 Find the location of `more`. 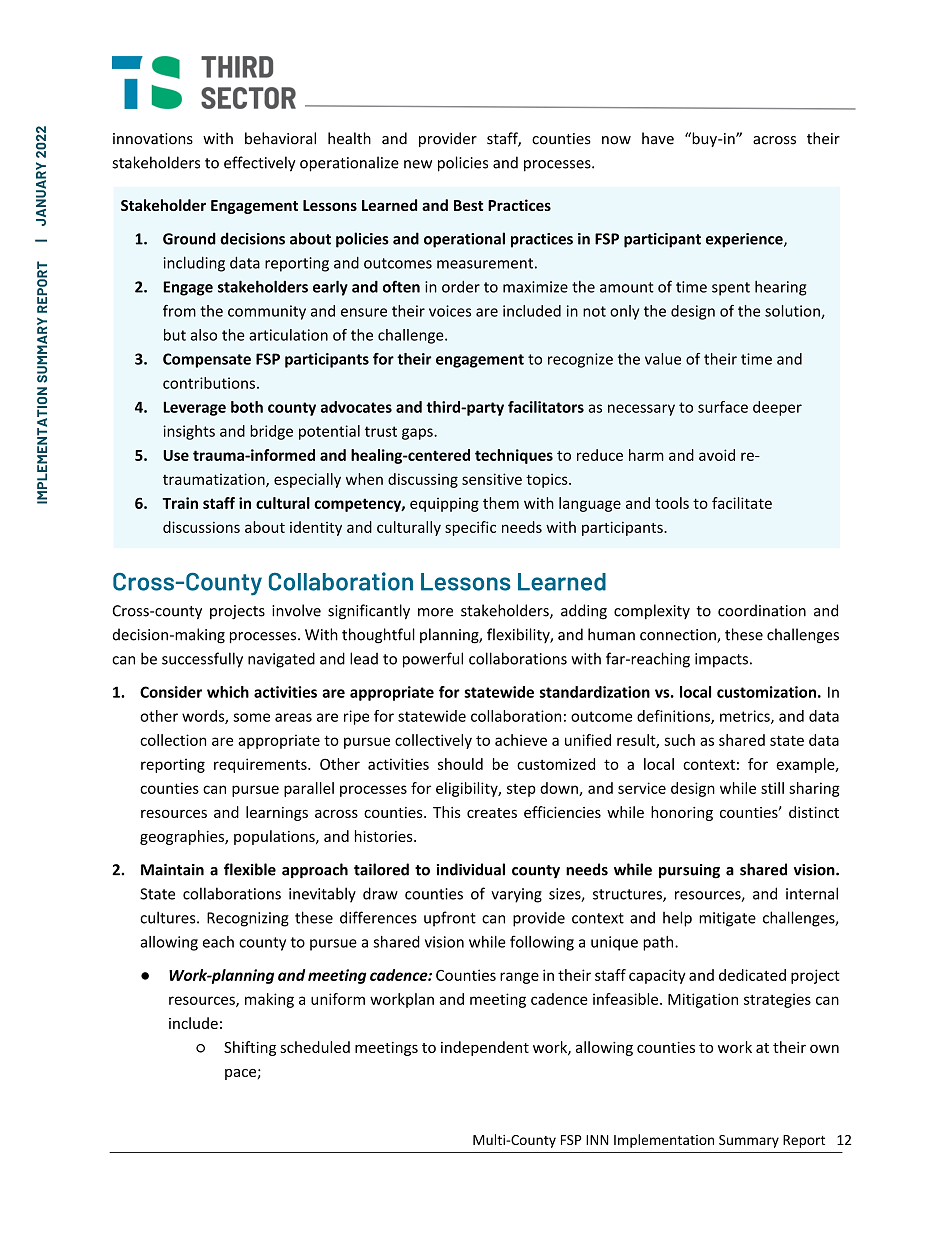

more is located at coordinates (435, 612).
